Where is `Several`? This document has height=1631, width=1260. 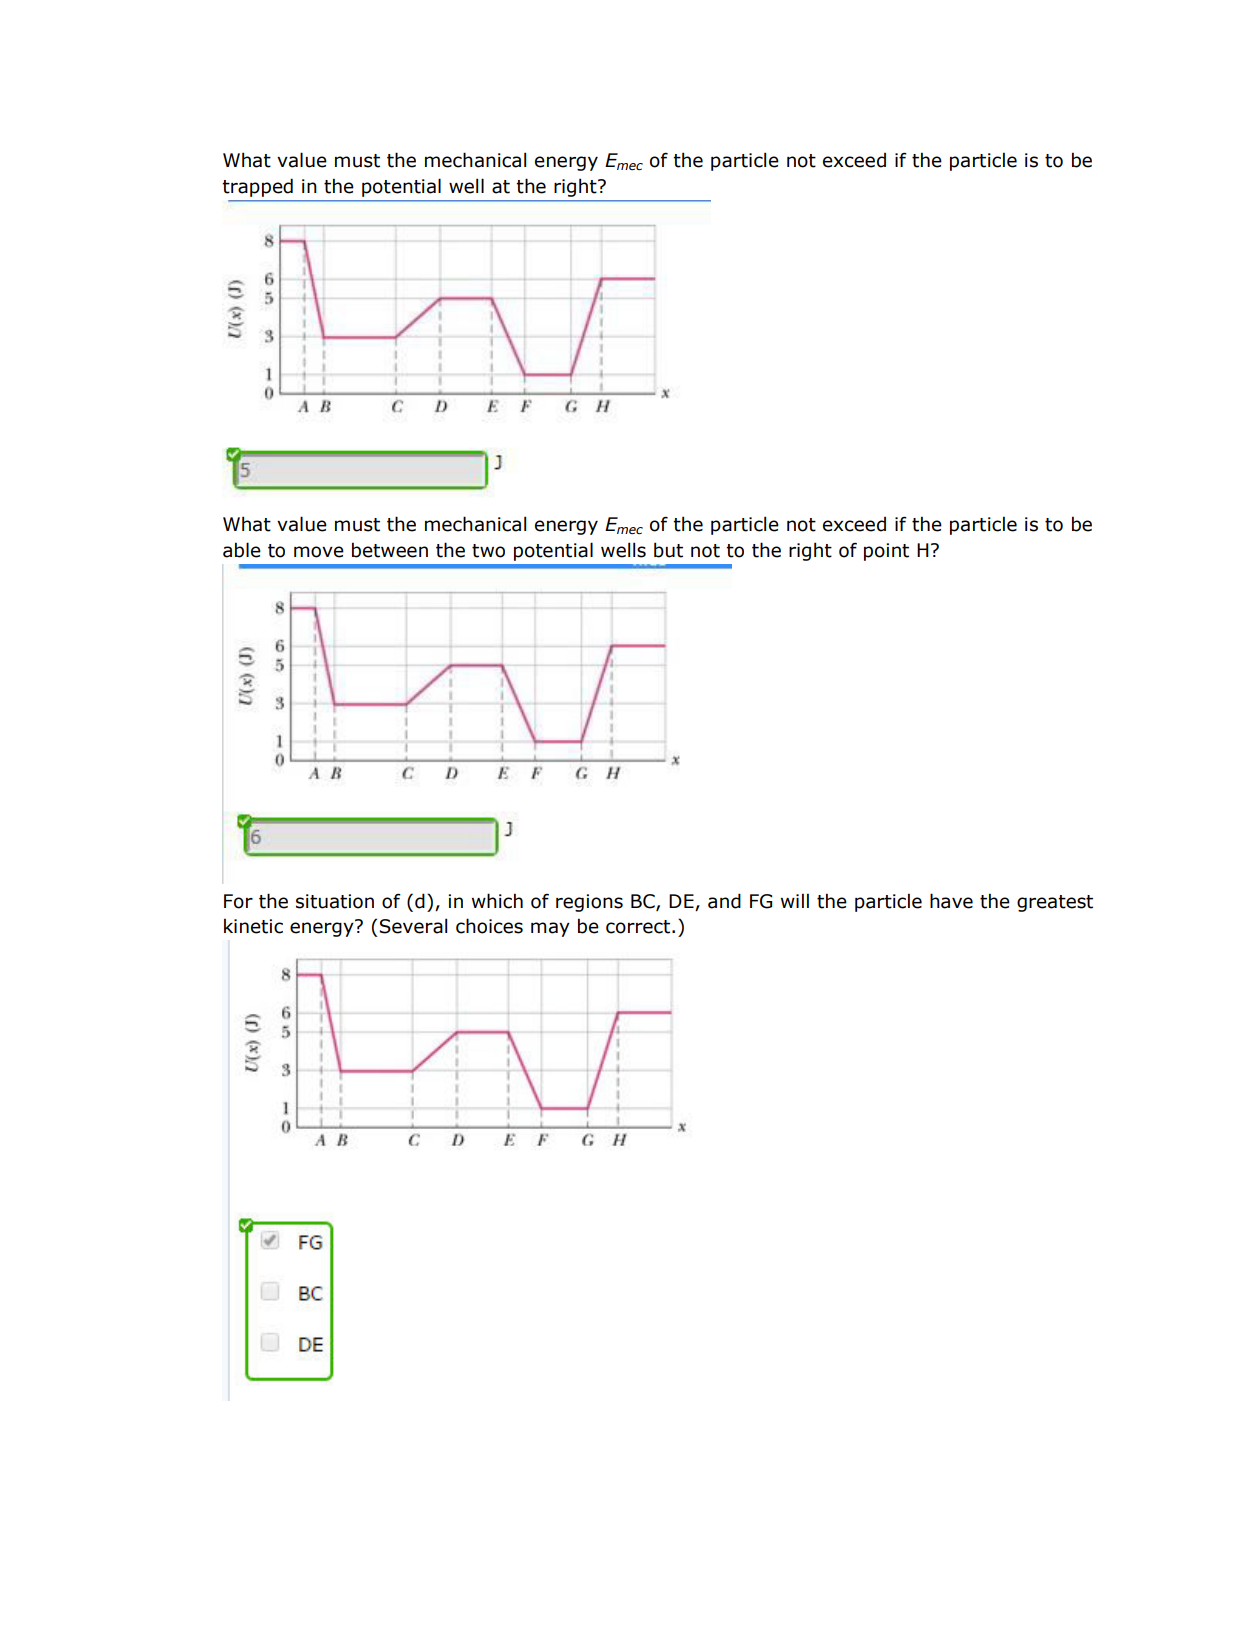 Several is located at coordinates (413, 926).
